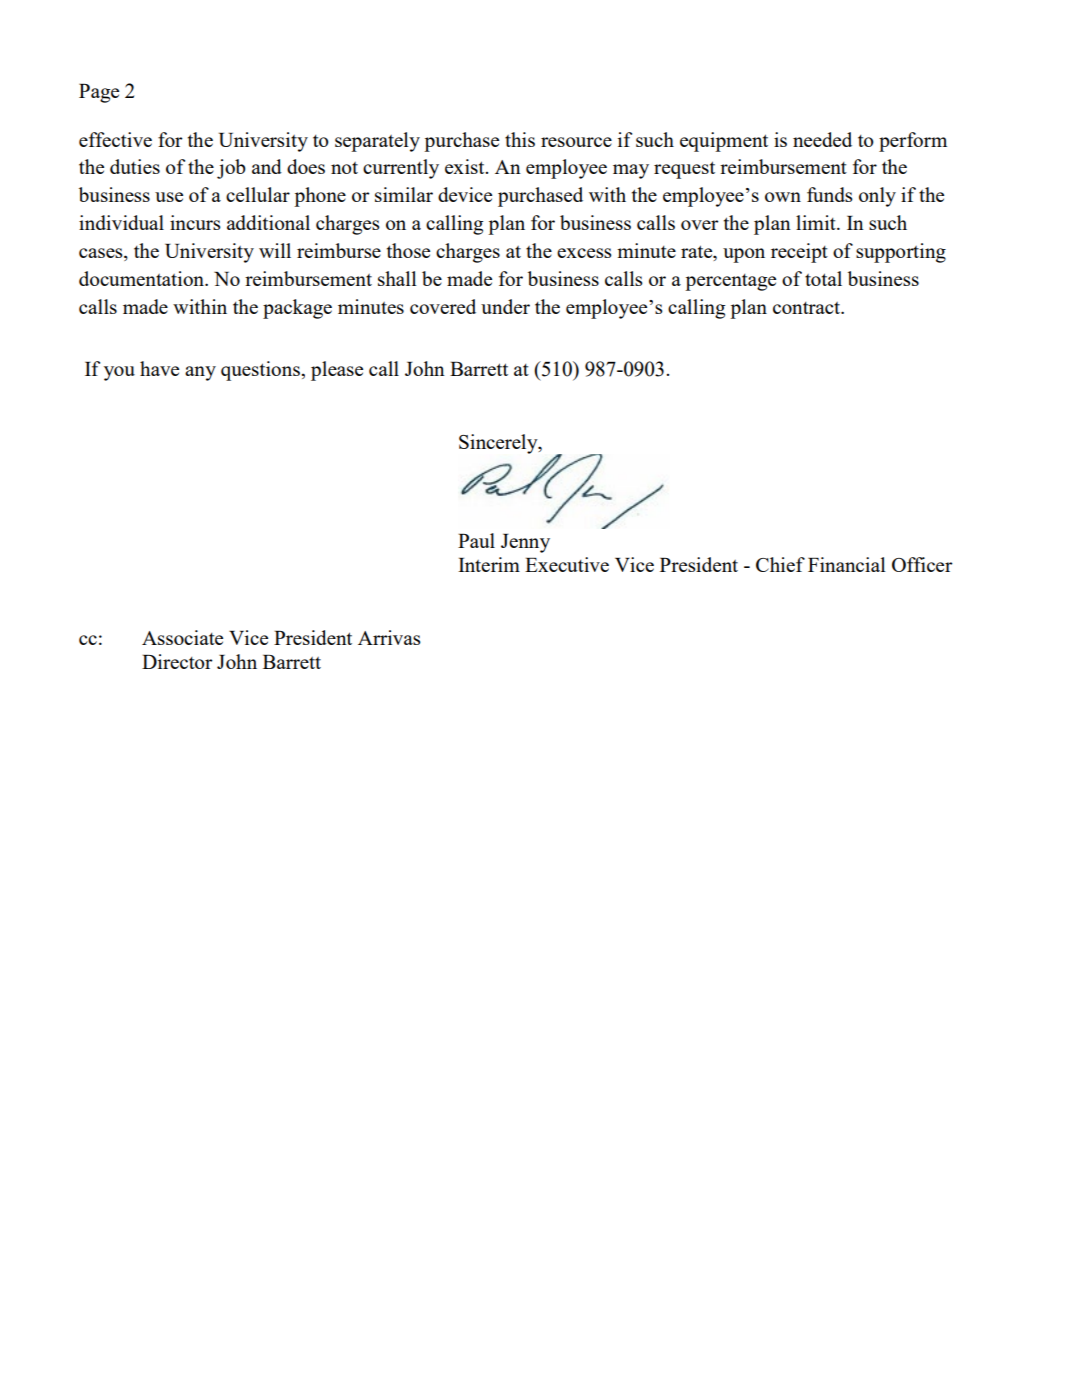  What do you see at coordinates (489, 564) in the page?
I see `Interim` at bounding box center [489, 564].
